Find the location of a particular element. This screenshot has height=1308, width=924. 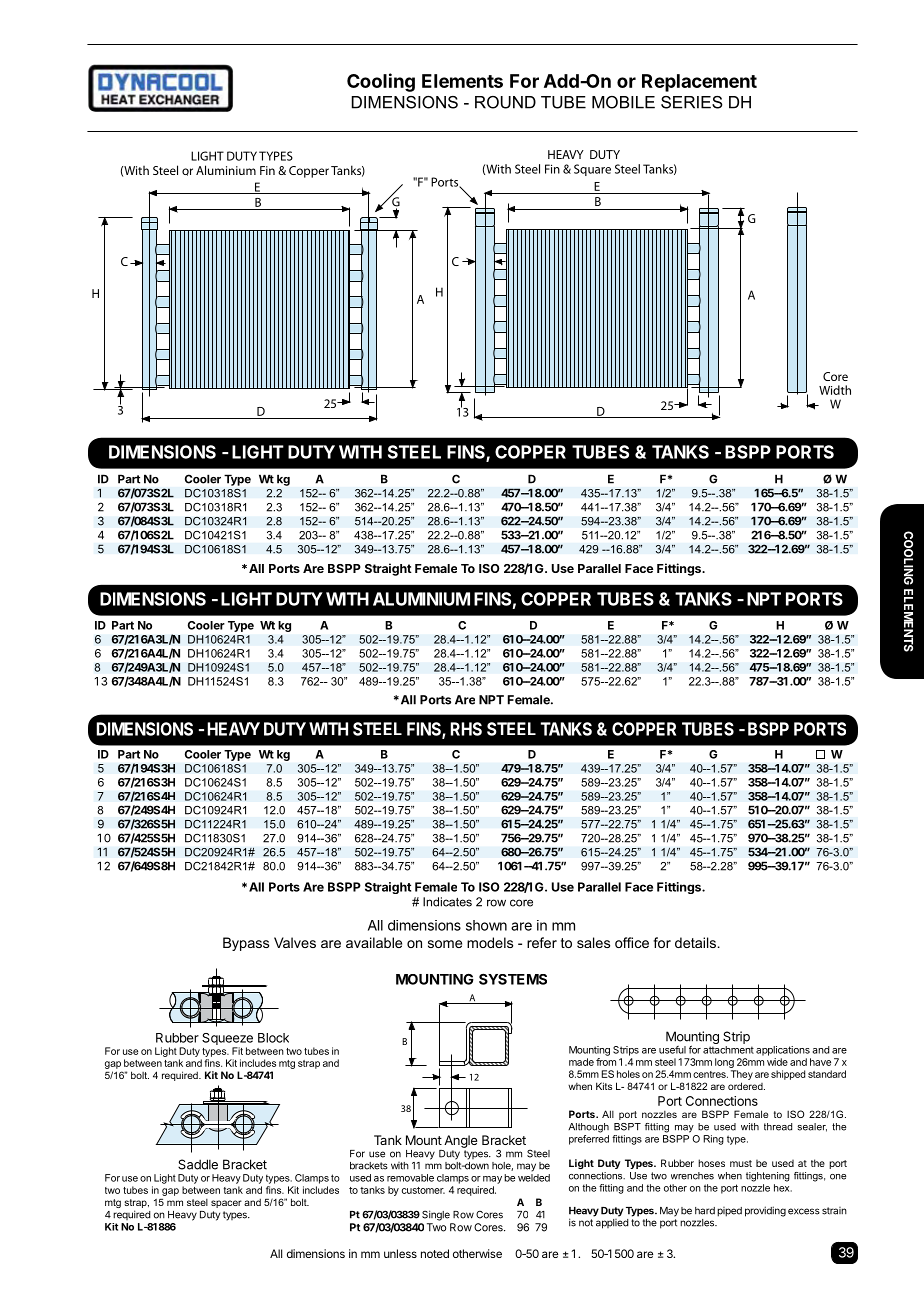

ROUND is located at coordinates (505, 102).
